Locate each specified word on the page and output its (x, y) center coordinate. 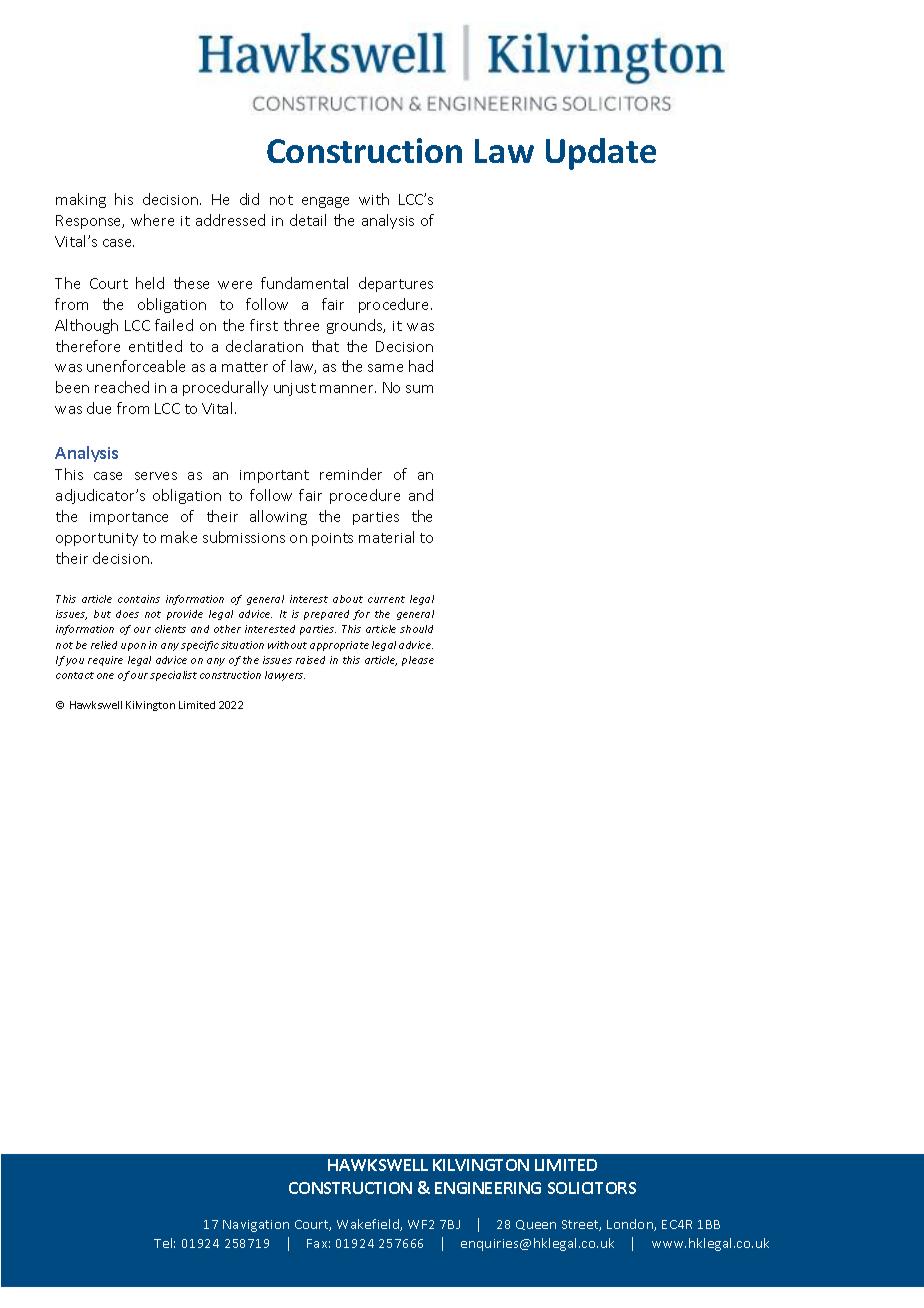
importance (129, 518)
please (418, 661)
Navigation (256, 1226)
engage (325, 202)
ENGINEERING (488, 1188)
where (152, 220)
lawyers (285, 676)
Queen (536, 1225)
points (332, 539)
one (105, 676)
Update (601, 154)
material (386, 537)
